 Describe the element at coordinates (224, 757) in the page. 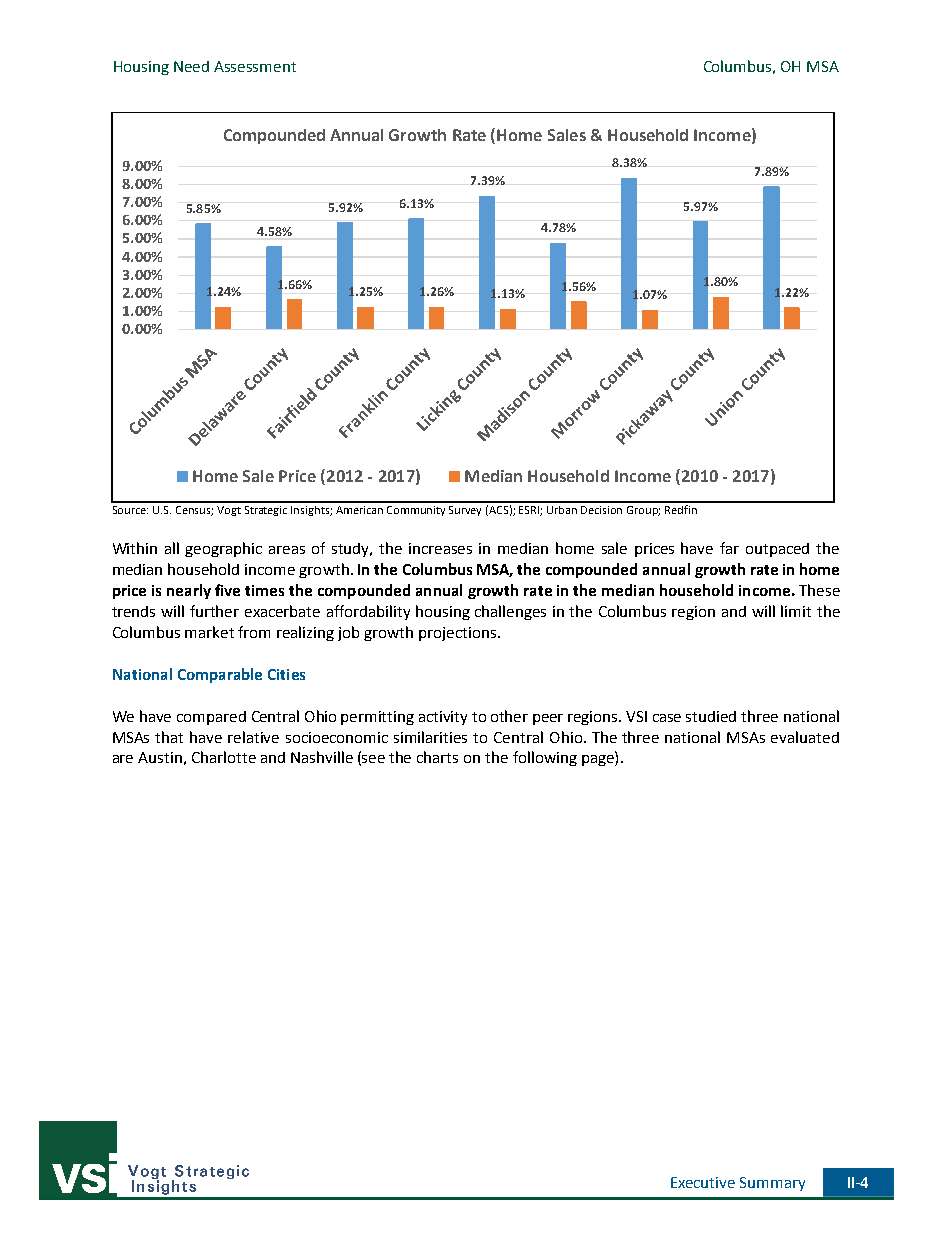

I see `Charlotte` at that location.
